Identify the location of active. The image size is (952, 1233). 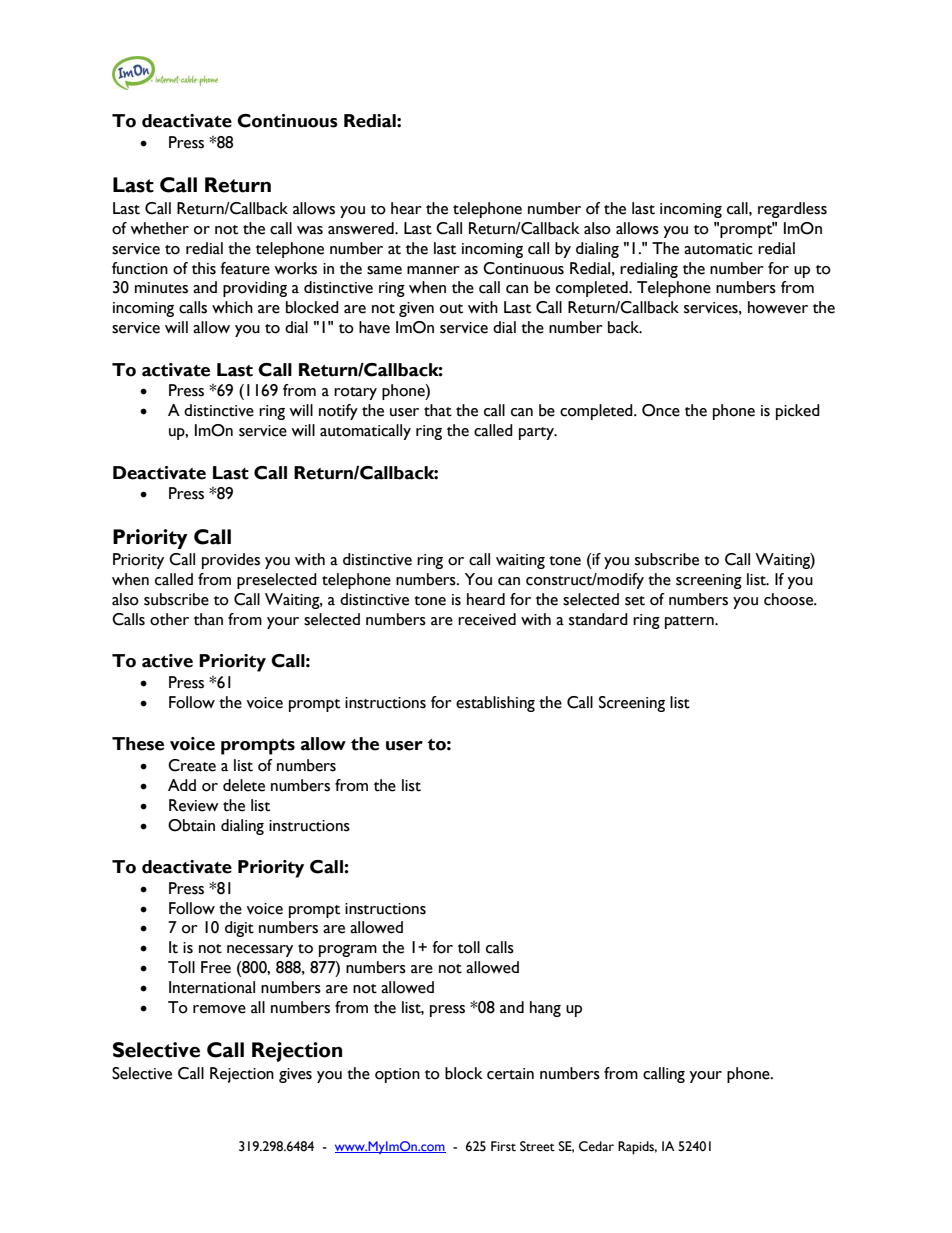
(167, 661).
